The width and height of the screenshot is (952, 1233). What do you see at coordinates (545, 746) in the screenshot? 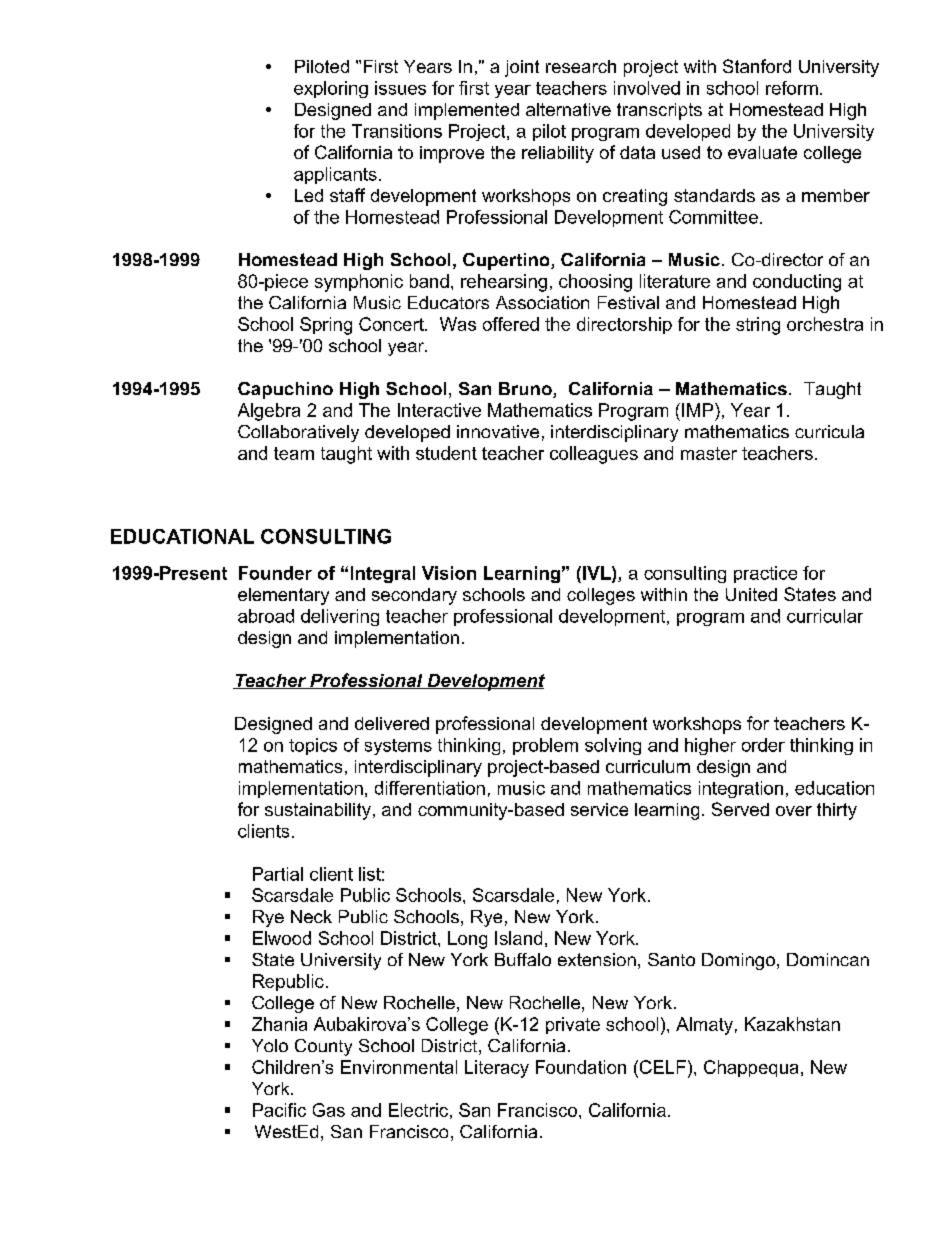
I see `problem` at bounding box center [545, 746].
